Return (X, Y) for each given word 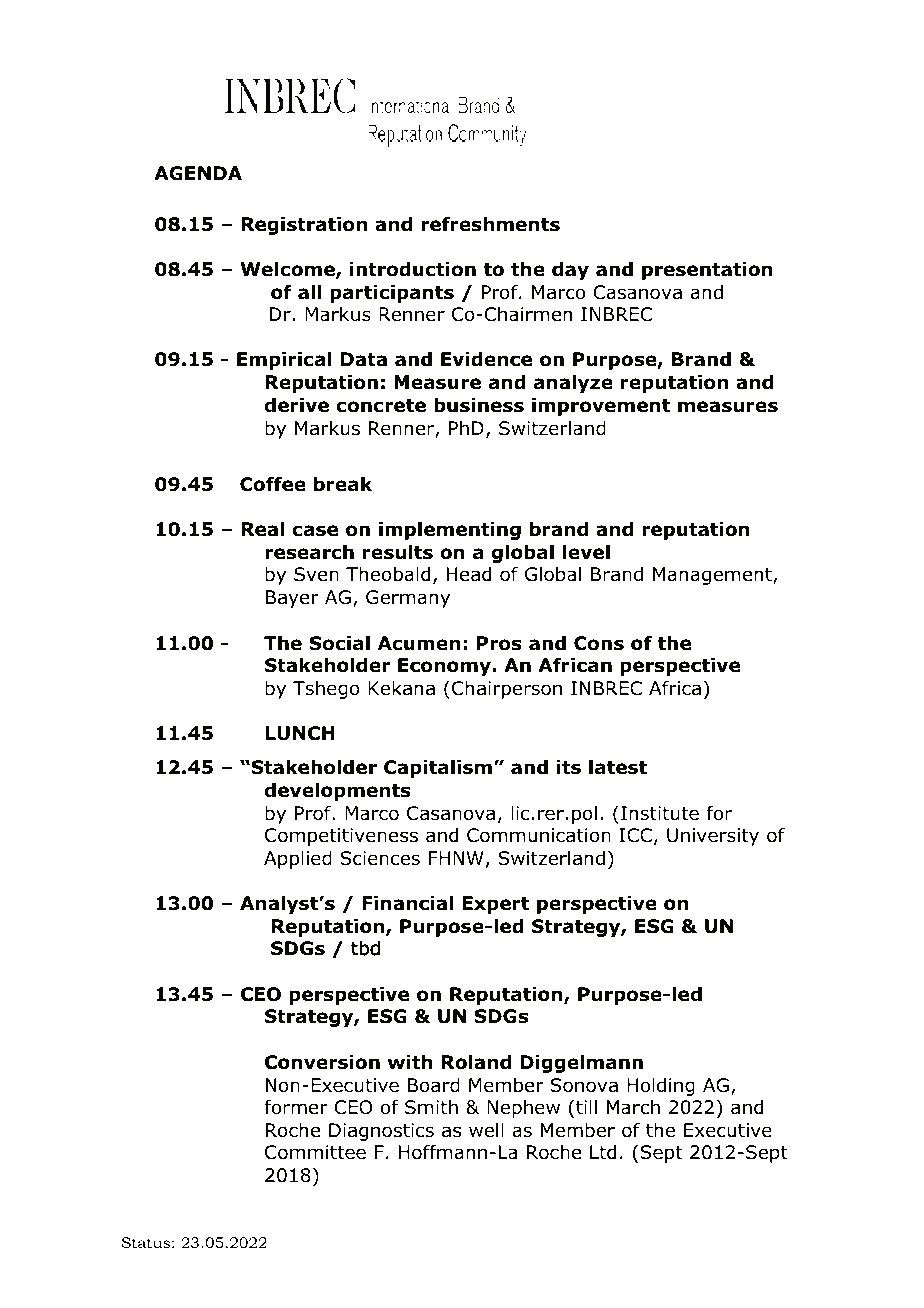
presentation (707, 271)
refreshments (490, 224)
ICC (635, 835)
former (296, 1107)
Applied (298, 860)
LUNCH (300, 733)
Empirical (284, 361)
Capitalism (438, 769)
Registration (304, 226)
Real (262, 529)
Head (469, 574)
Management (713, 576)
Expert (495, 905)
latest (618, 767)
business (479, 405)
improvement (601, 407)
